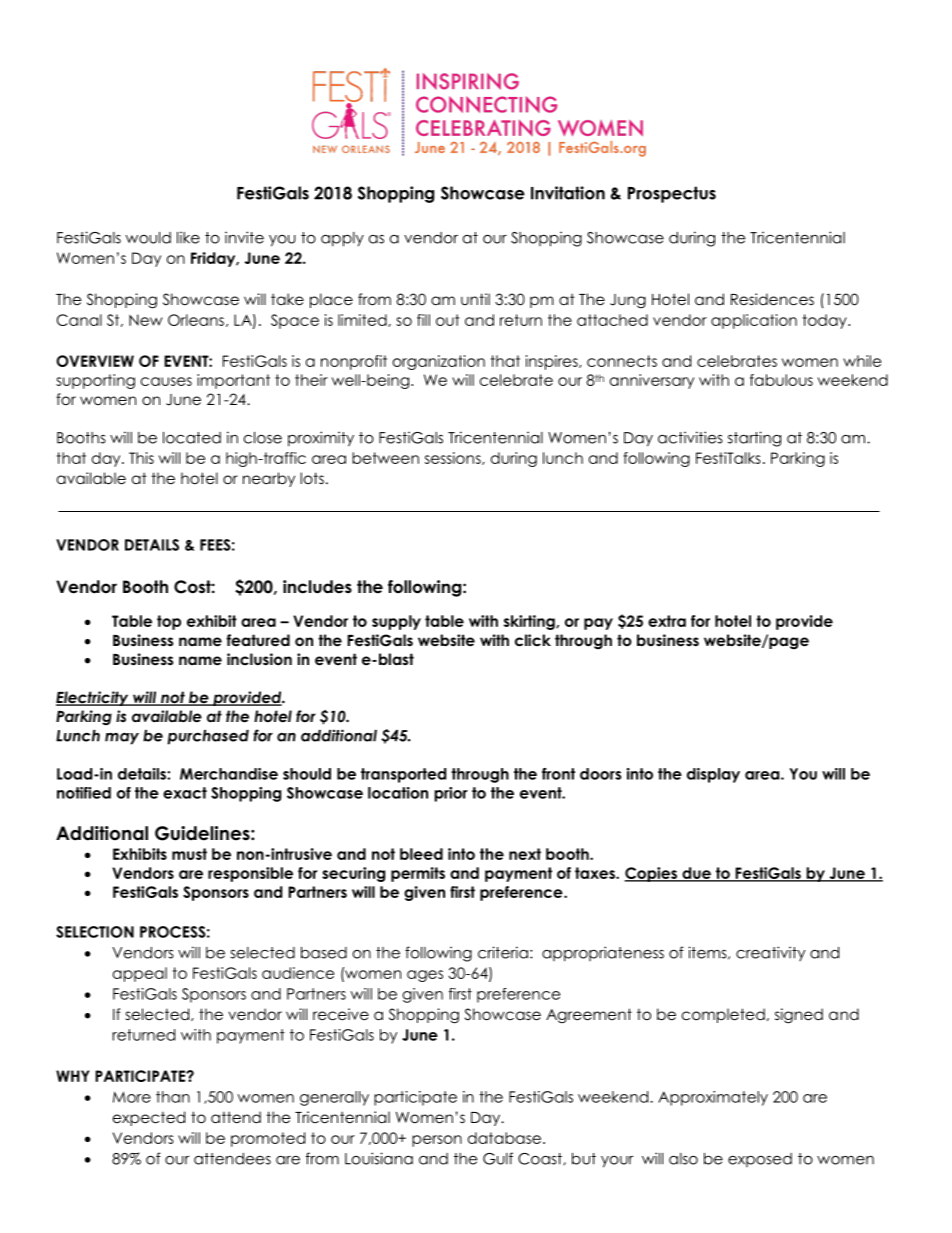  Describe the element at coordinates (568, 193) in the document. I see `Invitation` at that location.
